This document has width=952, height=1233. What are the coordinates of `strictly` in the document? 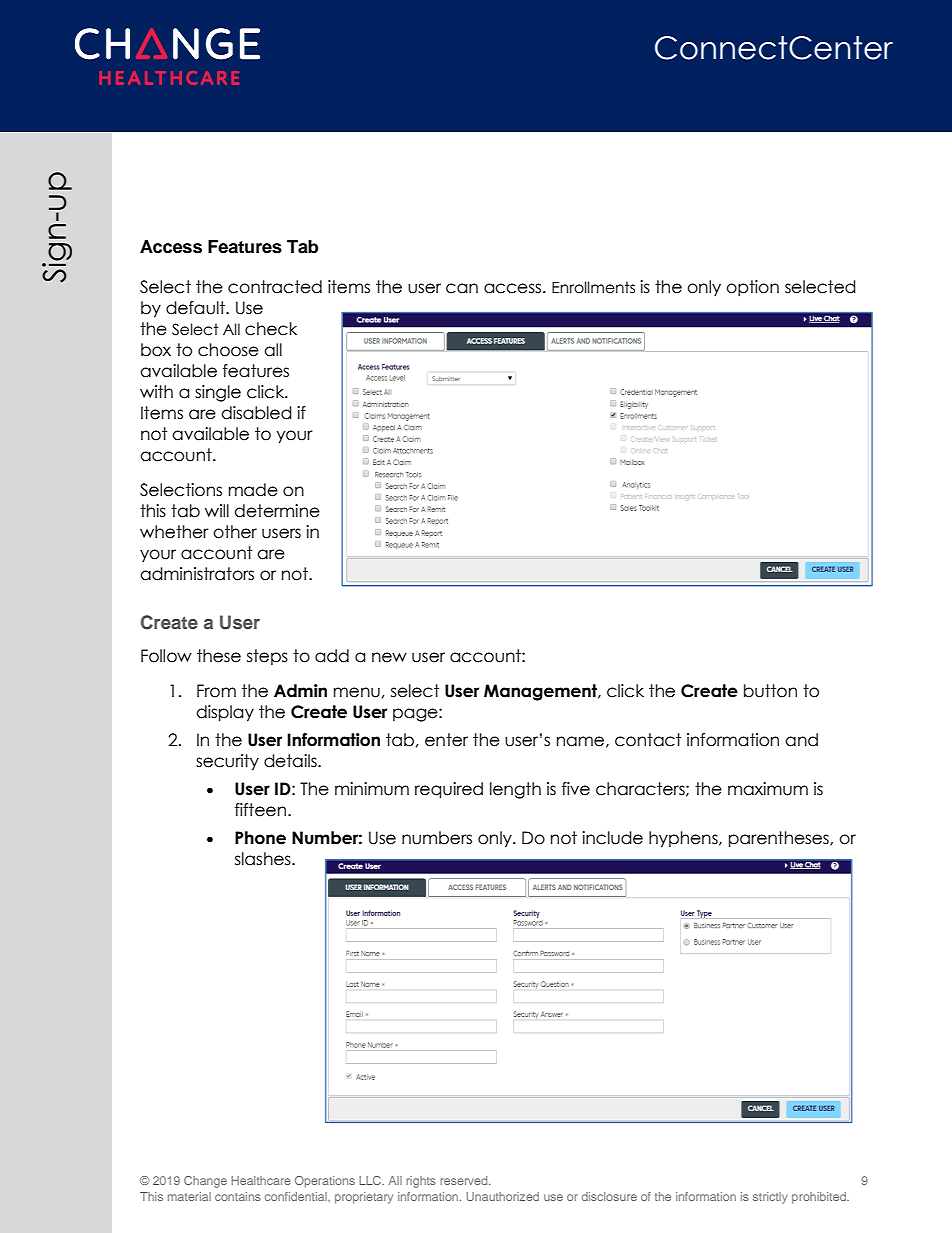 It's located at (770, 1198).
